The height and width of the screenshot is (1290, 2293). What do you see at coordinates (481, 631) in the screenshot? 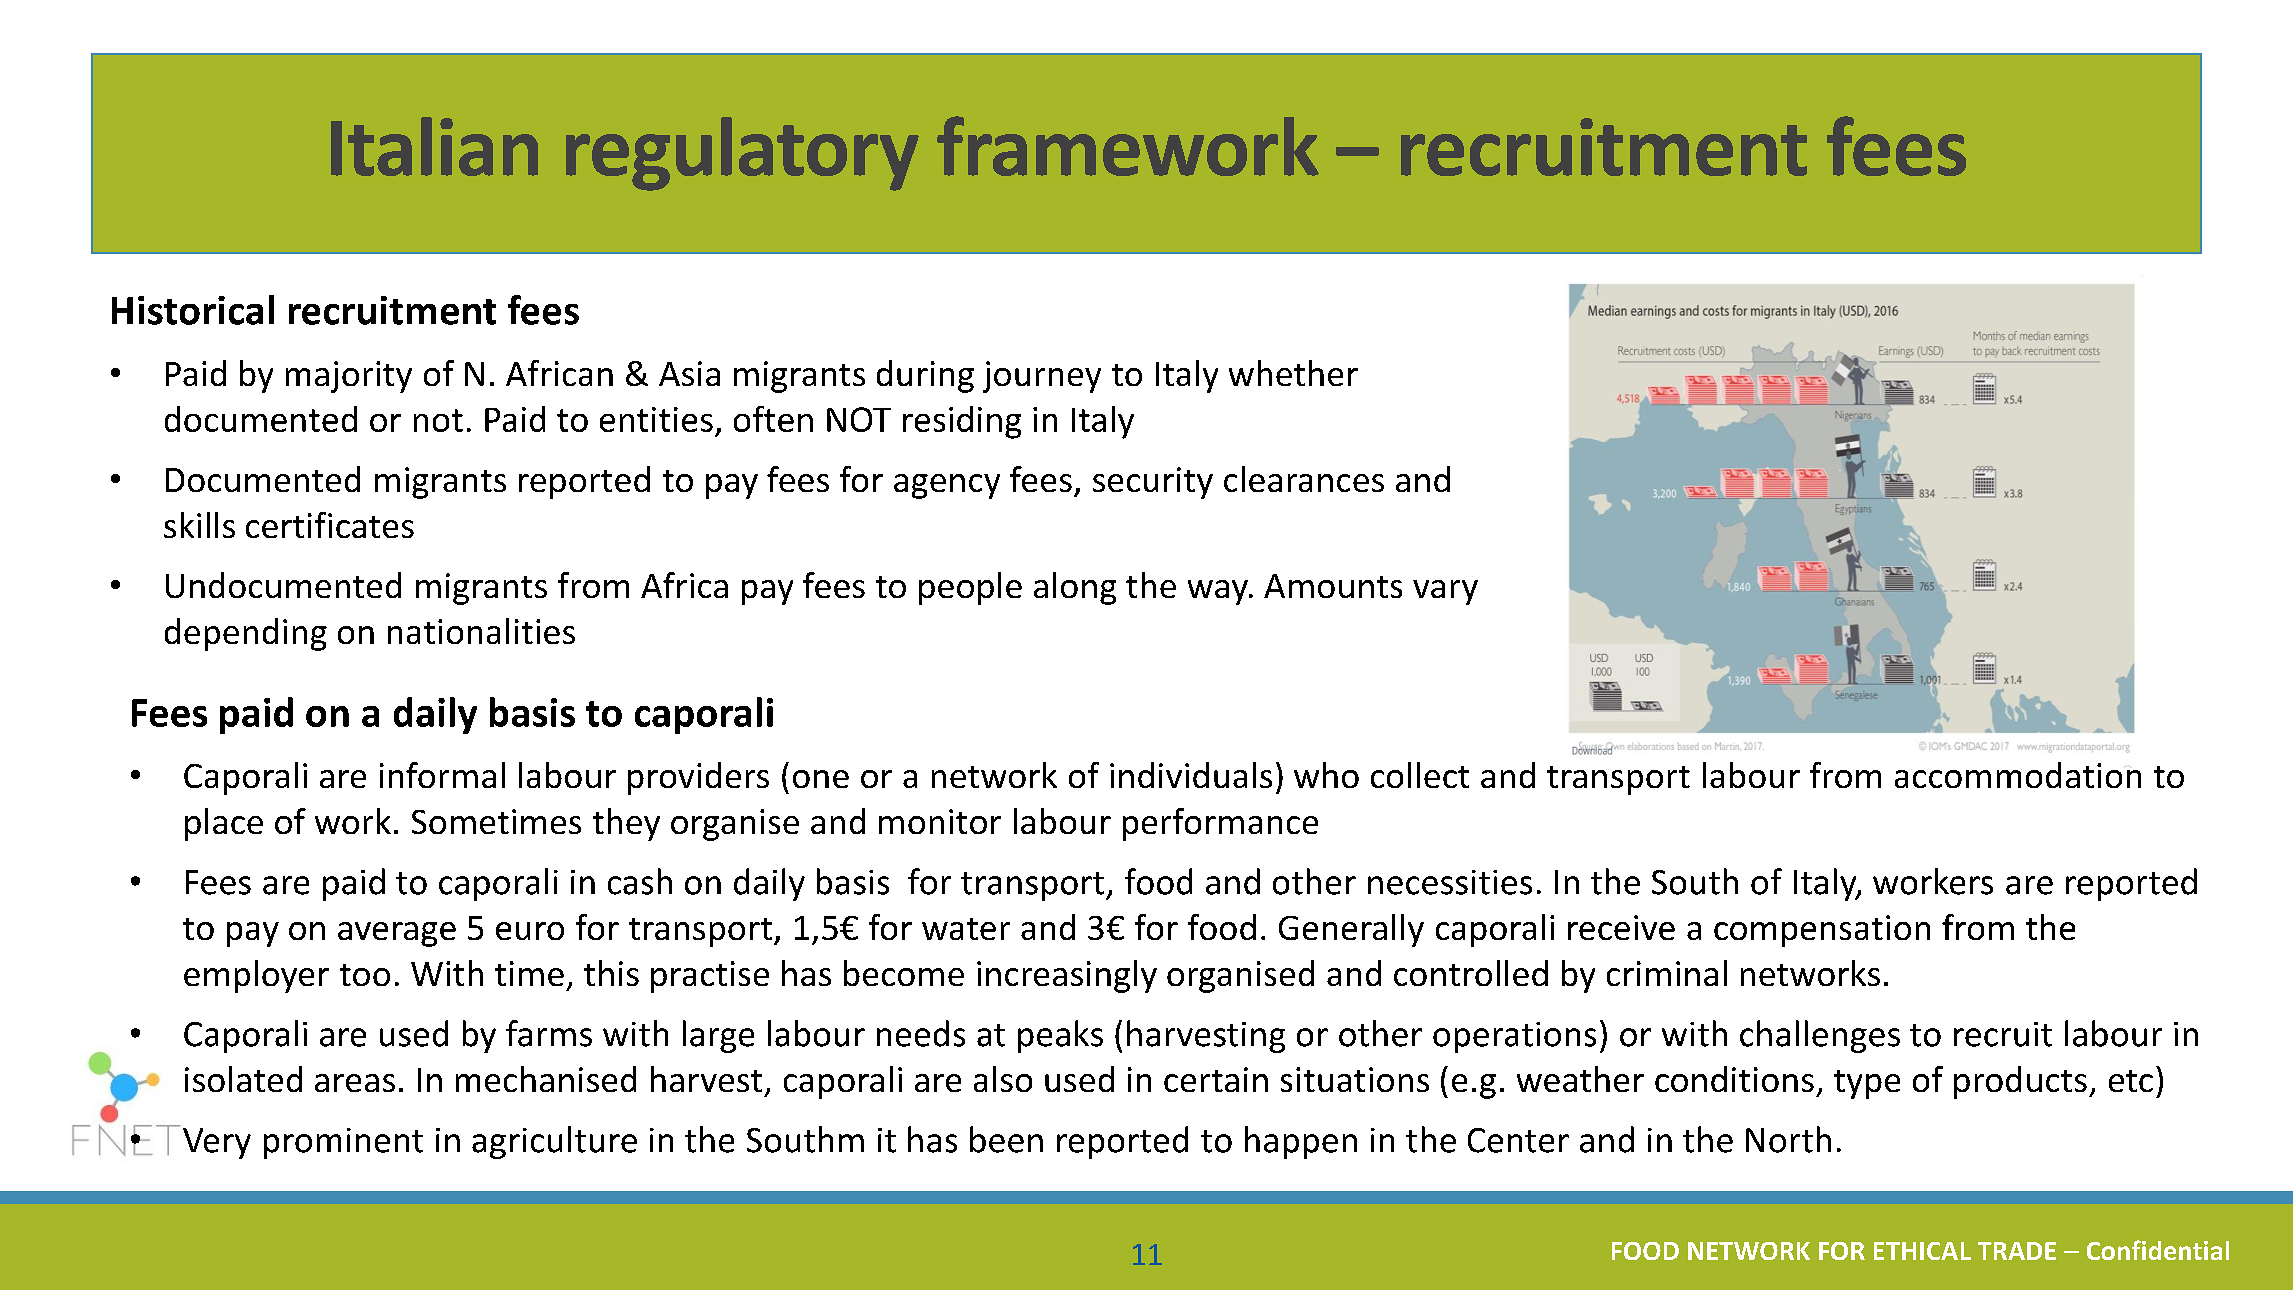
I see `nationalities` at bounding box center [481, 631].
